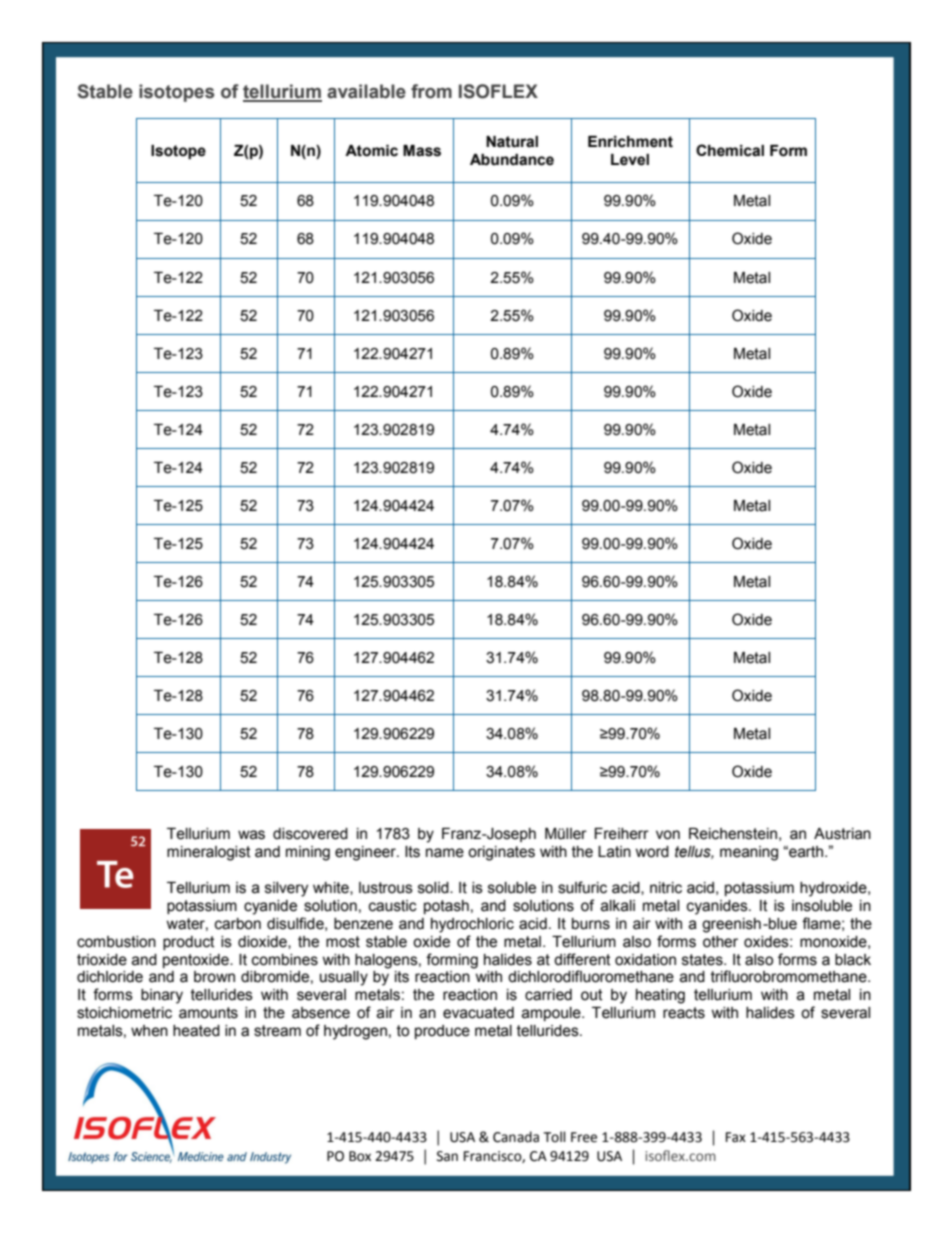 The height and width of the document is (1233, 952). What do you see at coordinates (842, 834) in the document?
I see `Austrian` at bounding box center [842, 834].
